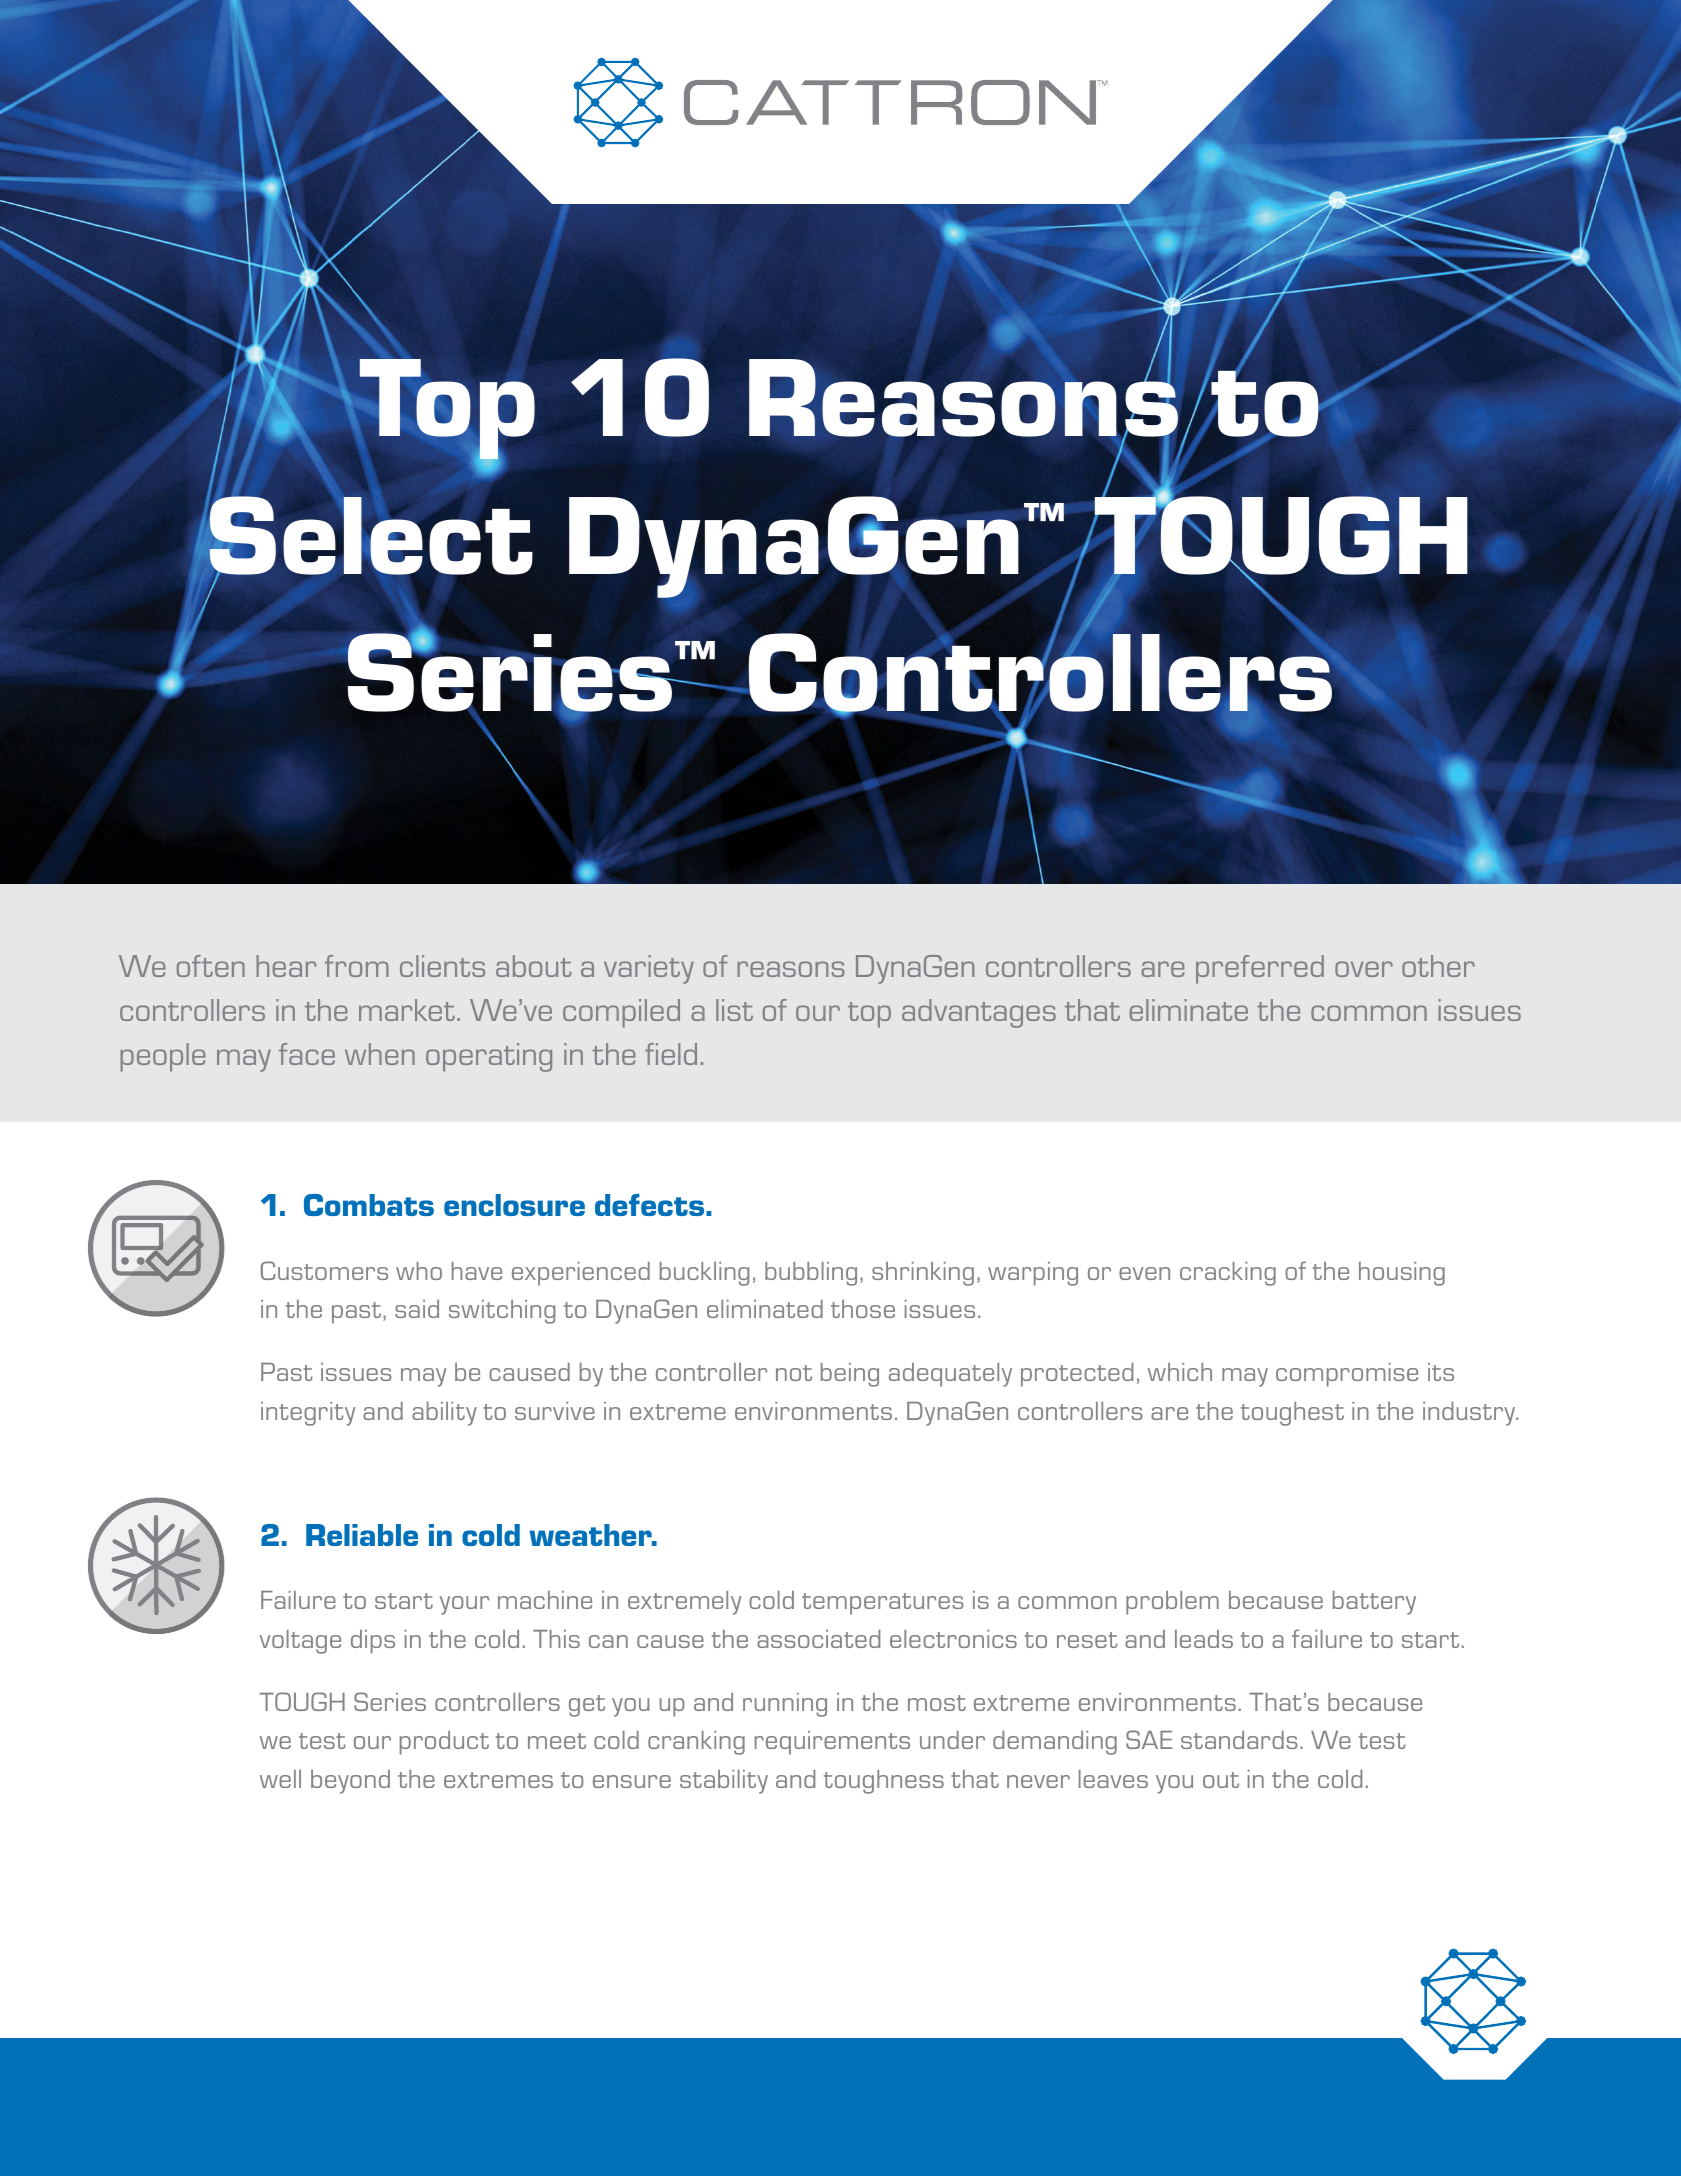  I want to click on hear, so click(286, 966).
